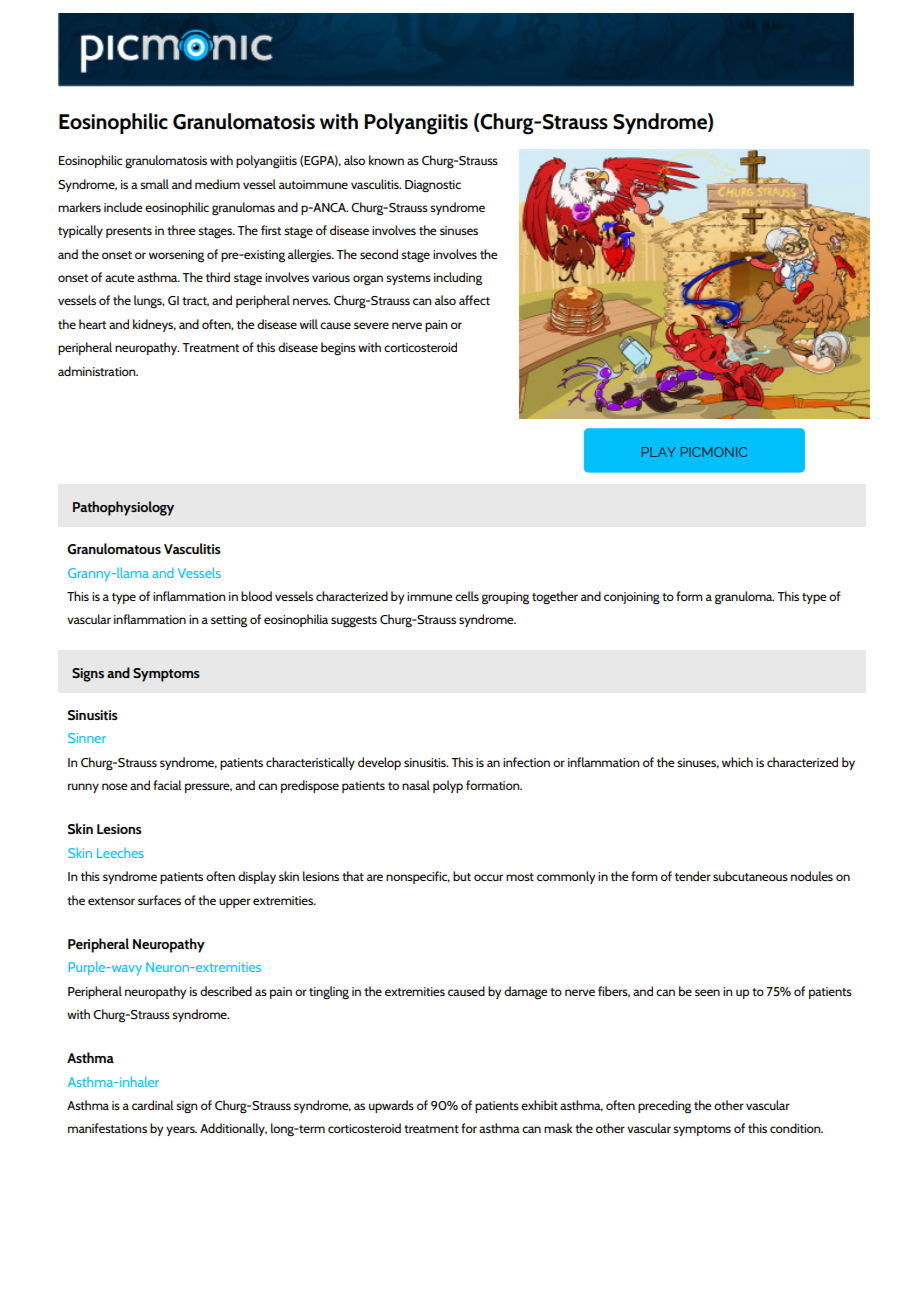  I want to click on facial, so click(167, 785).
